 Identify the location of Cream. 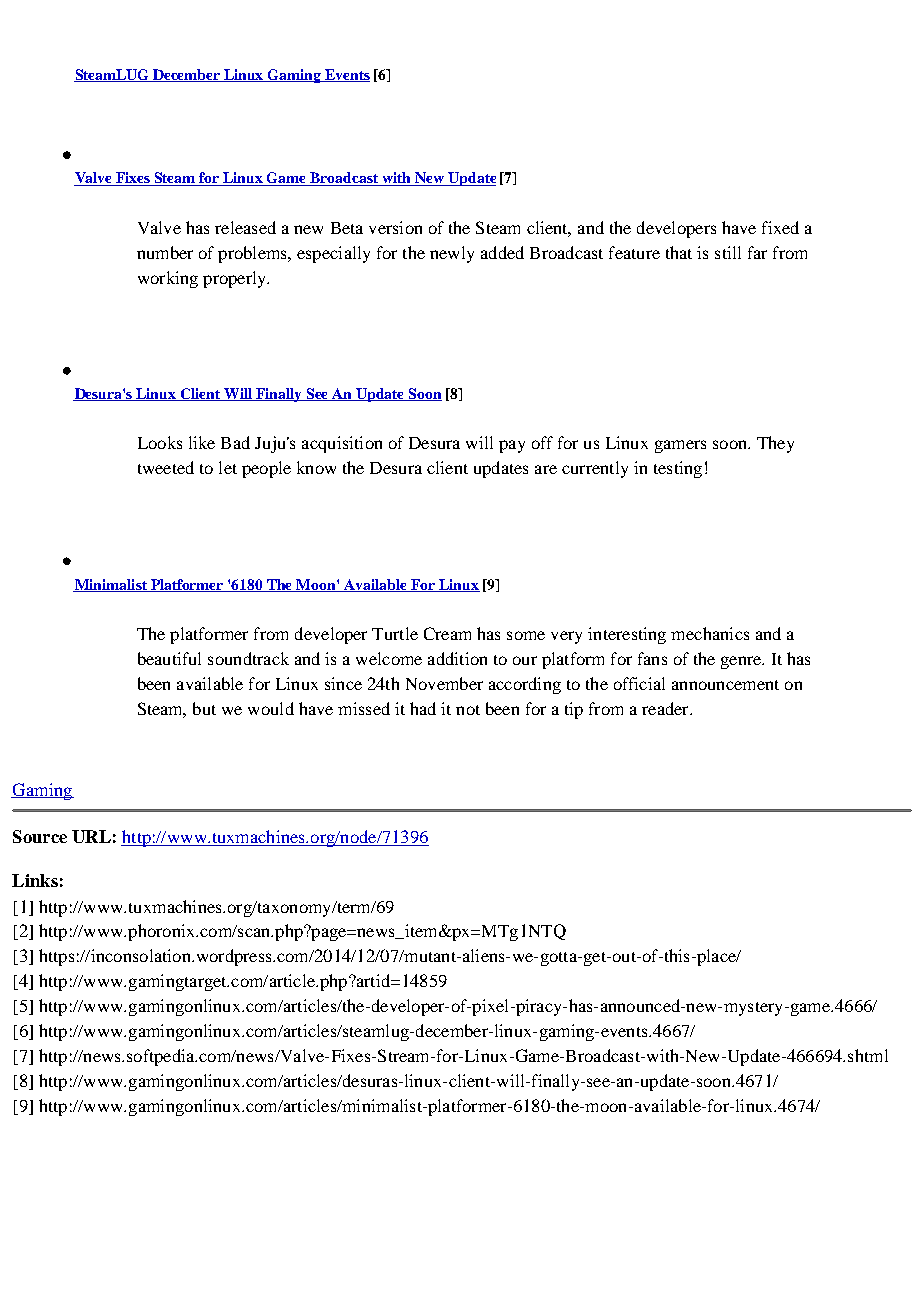
(447, 633).
